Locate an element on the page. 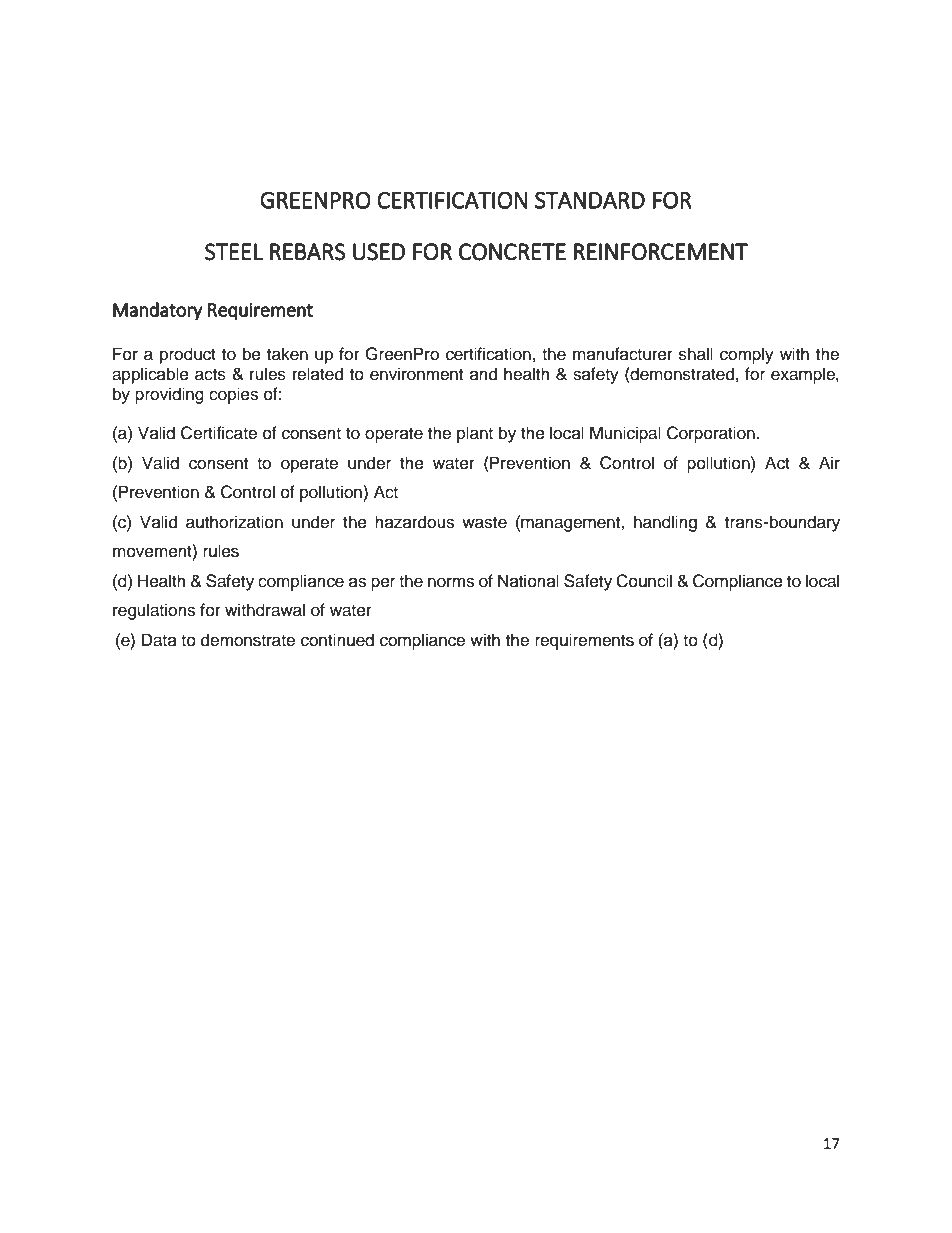  Data is located at coordinates (159, 640).
